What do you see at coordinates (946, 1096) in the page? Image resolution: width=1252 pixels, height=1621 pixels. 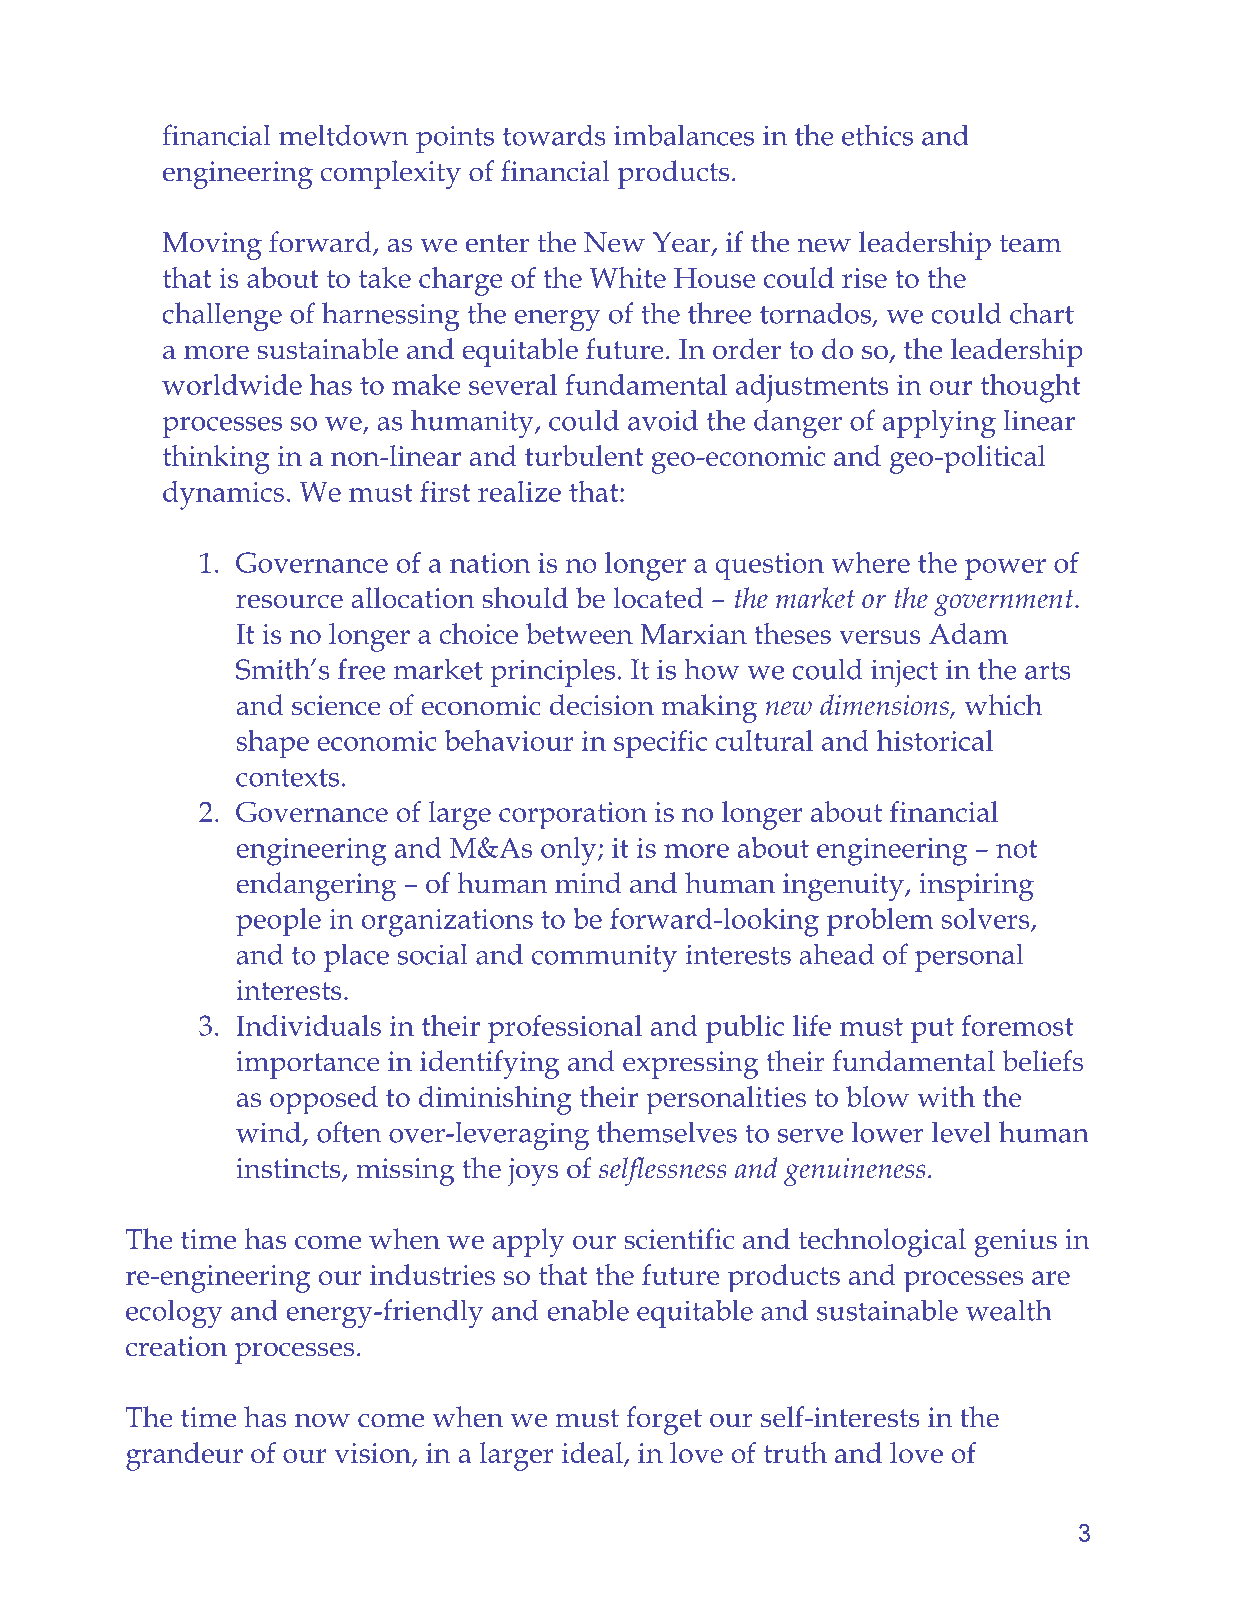 I see `with` at bounding box center [946, 1096].
